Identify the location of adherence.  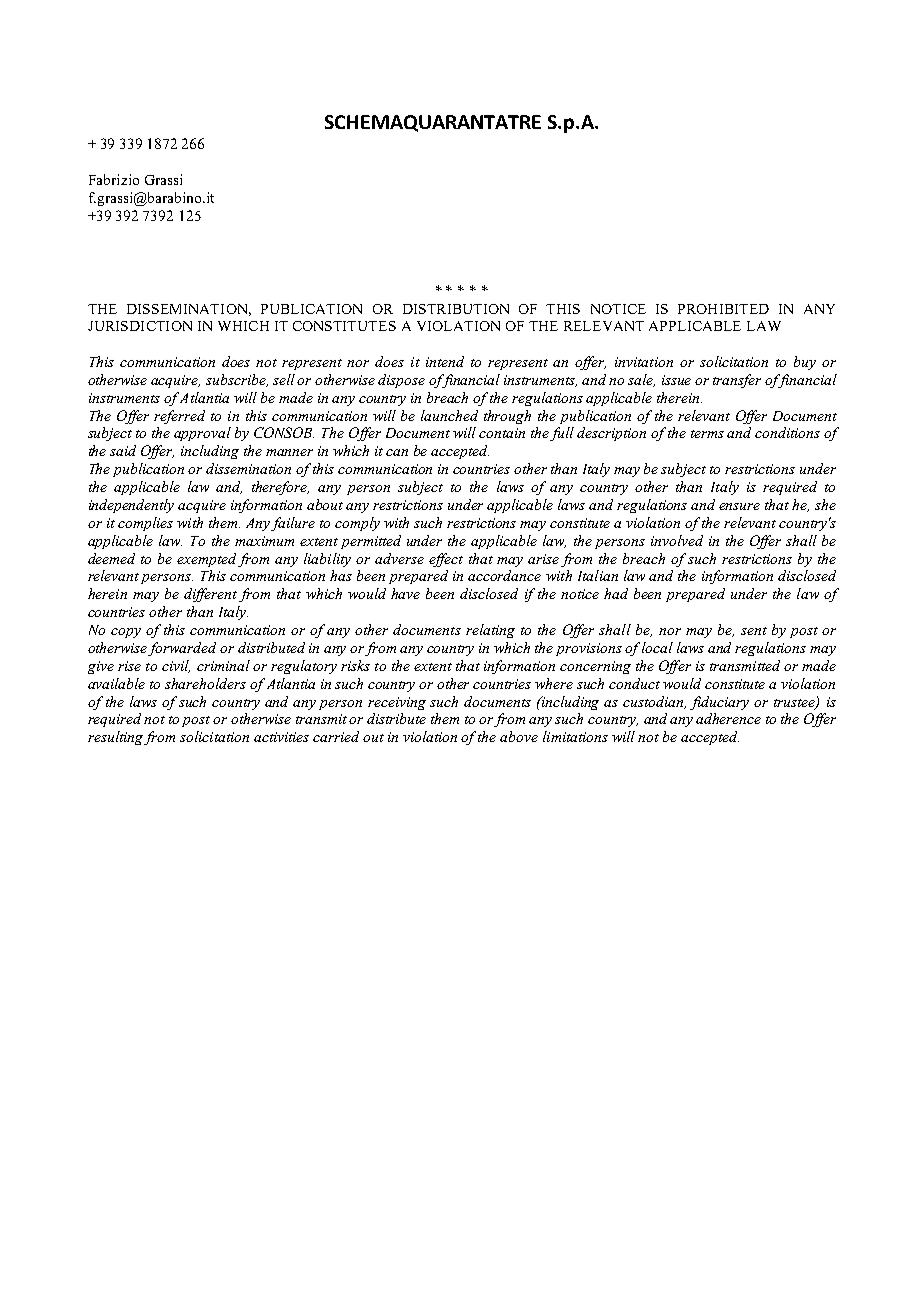
(728, 718).
